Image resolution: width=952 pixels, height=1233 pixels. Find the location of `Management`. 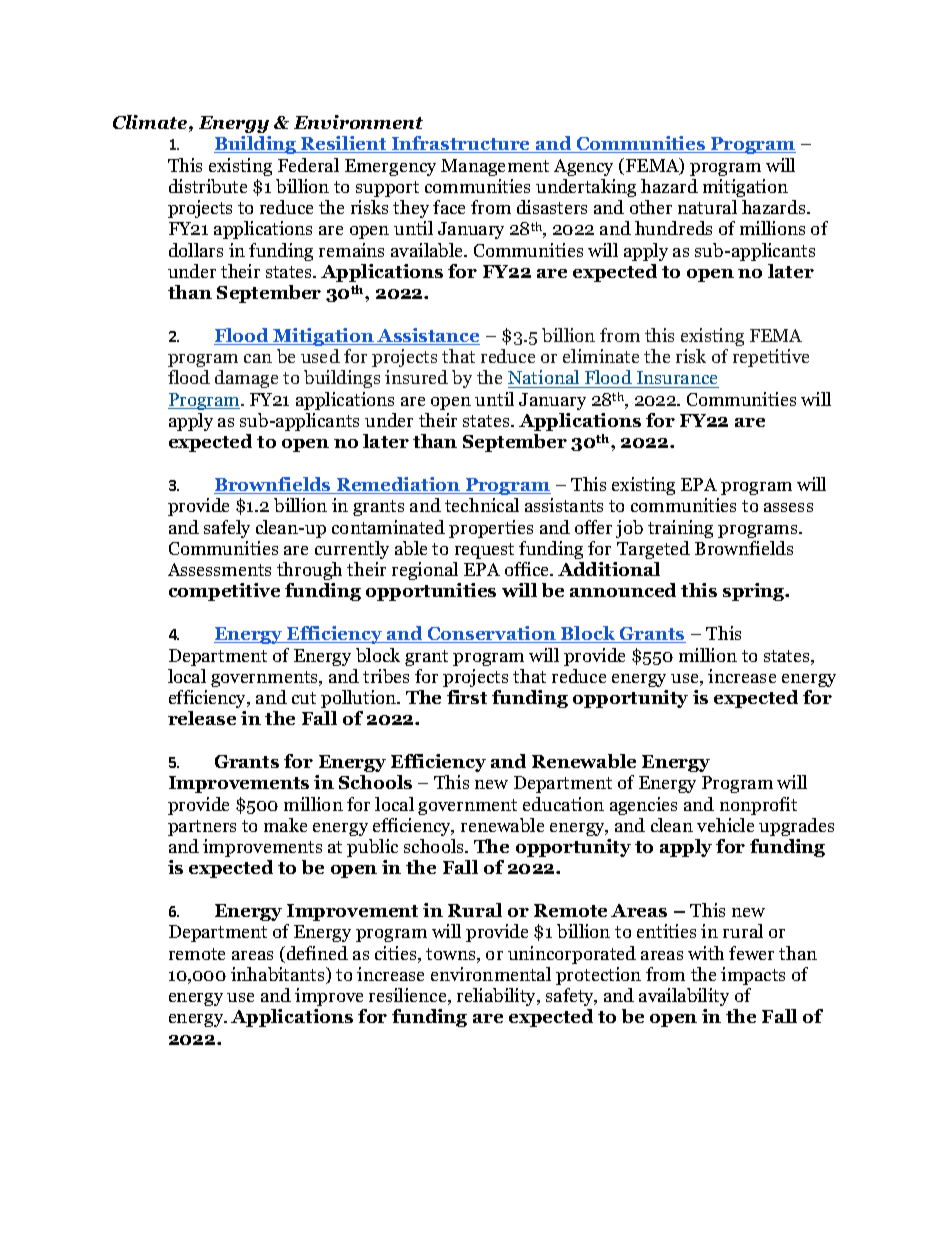

Management is located at coordinates (495, 167).
